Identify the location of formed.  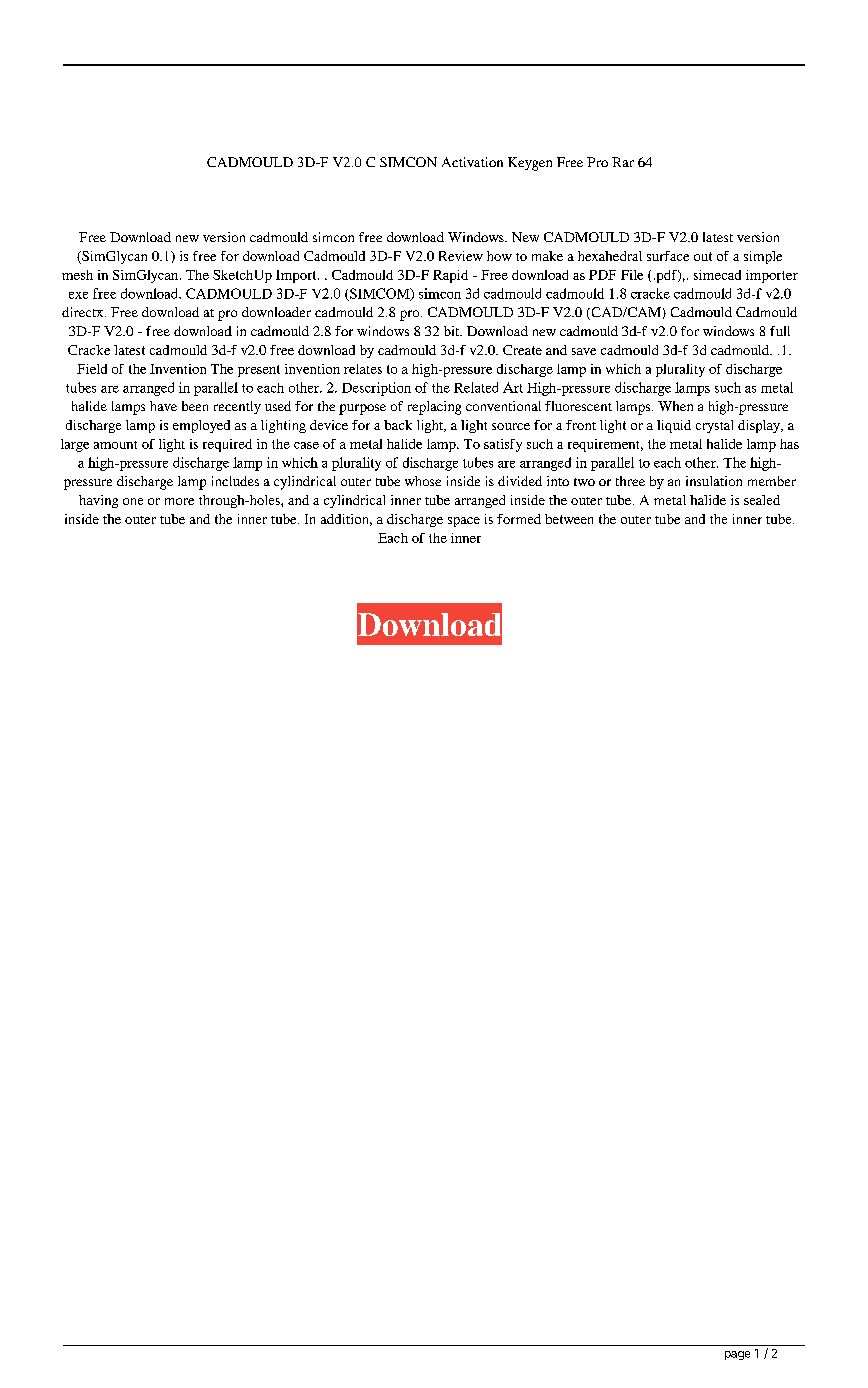
(519, 519).
